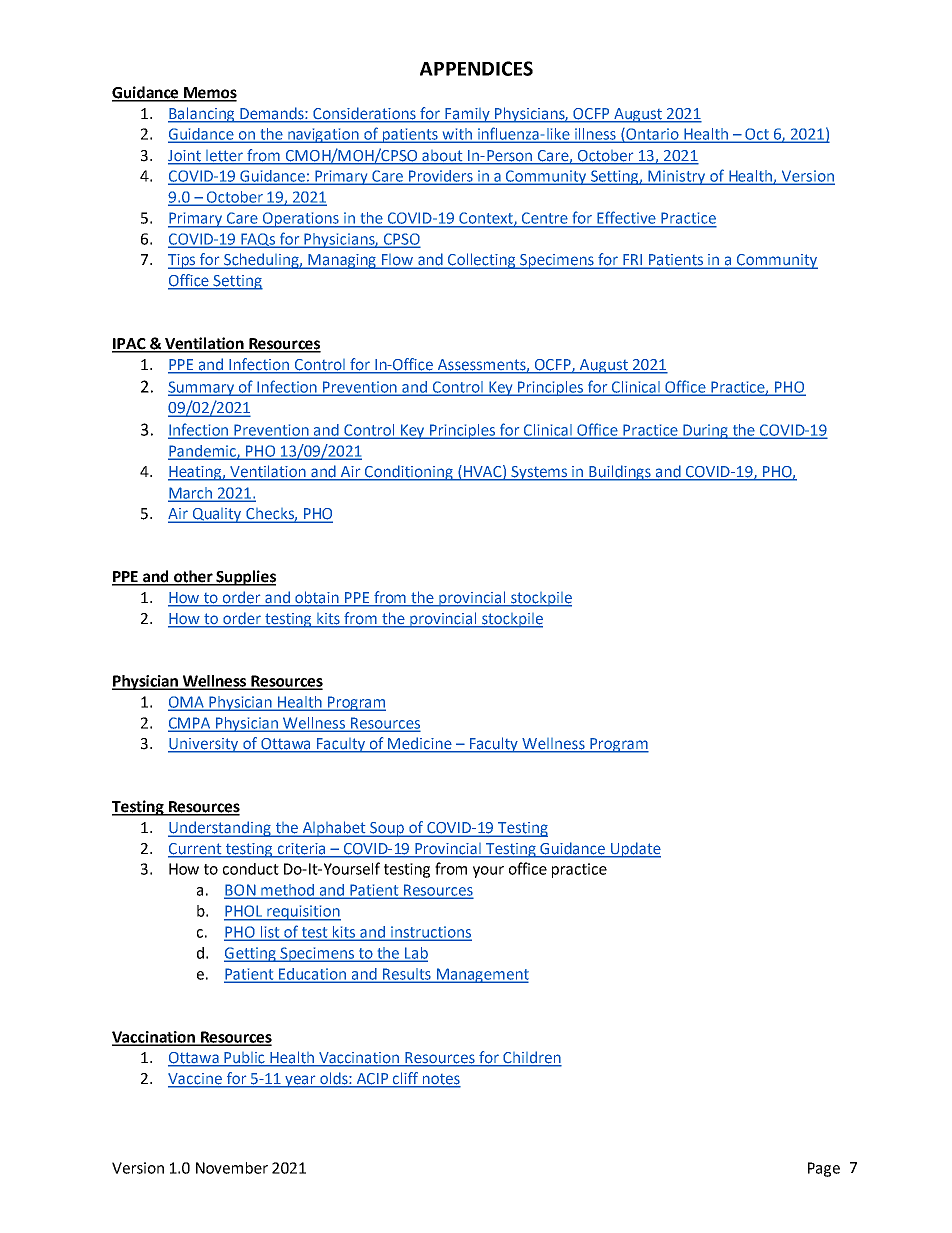 The width and height of the document is (952, 1233). I want to click on Children, so click(531, 1058).
